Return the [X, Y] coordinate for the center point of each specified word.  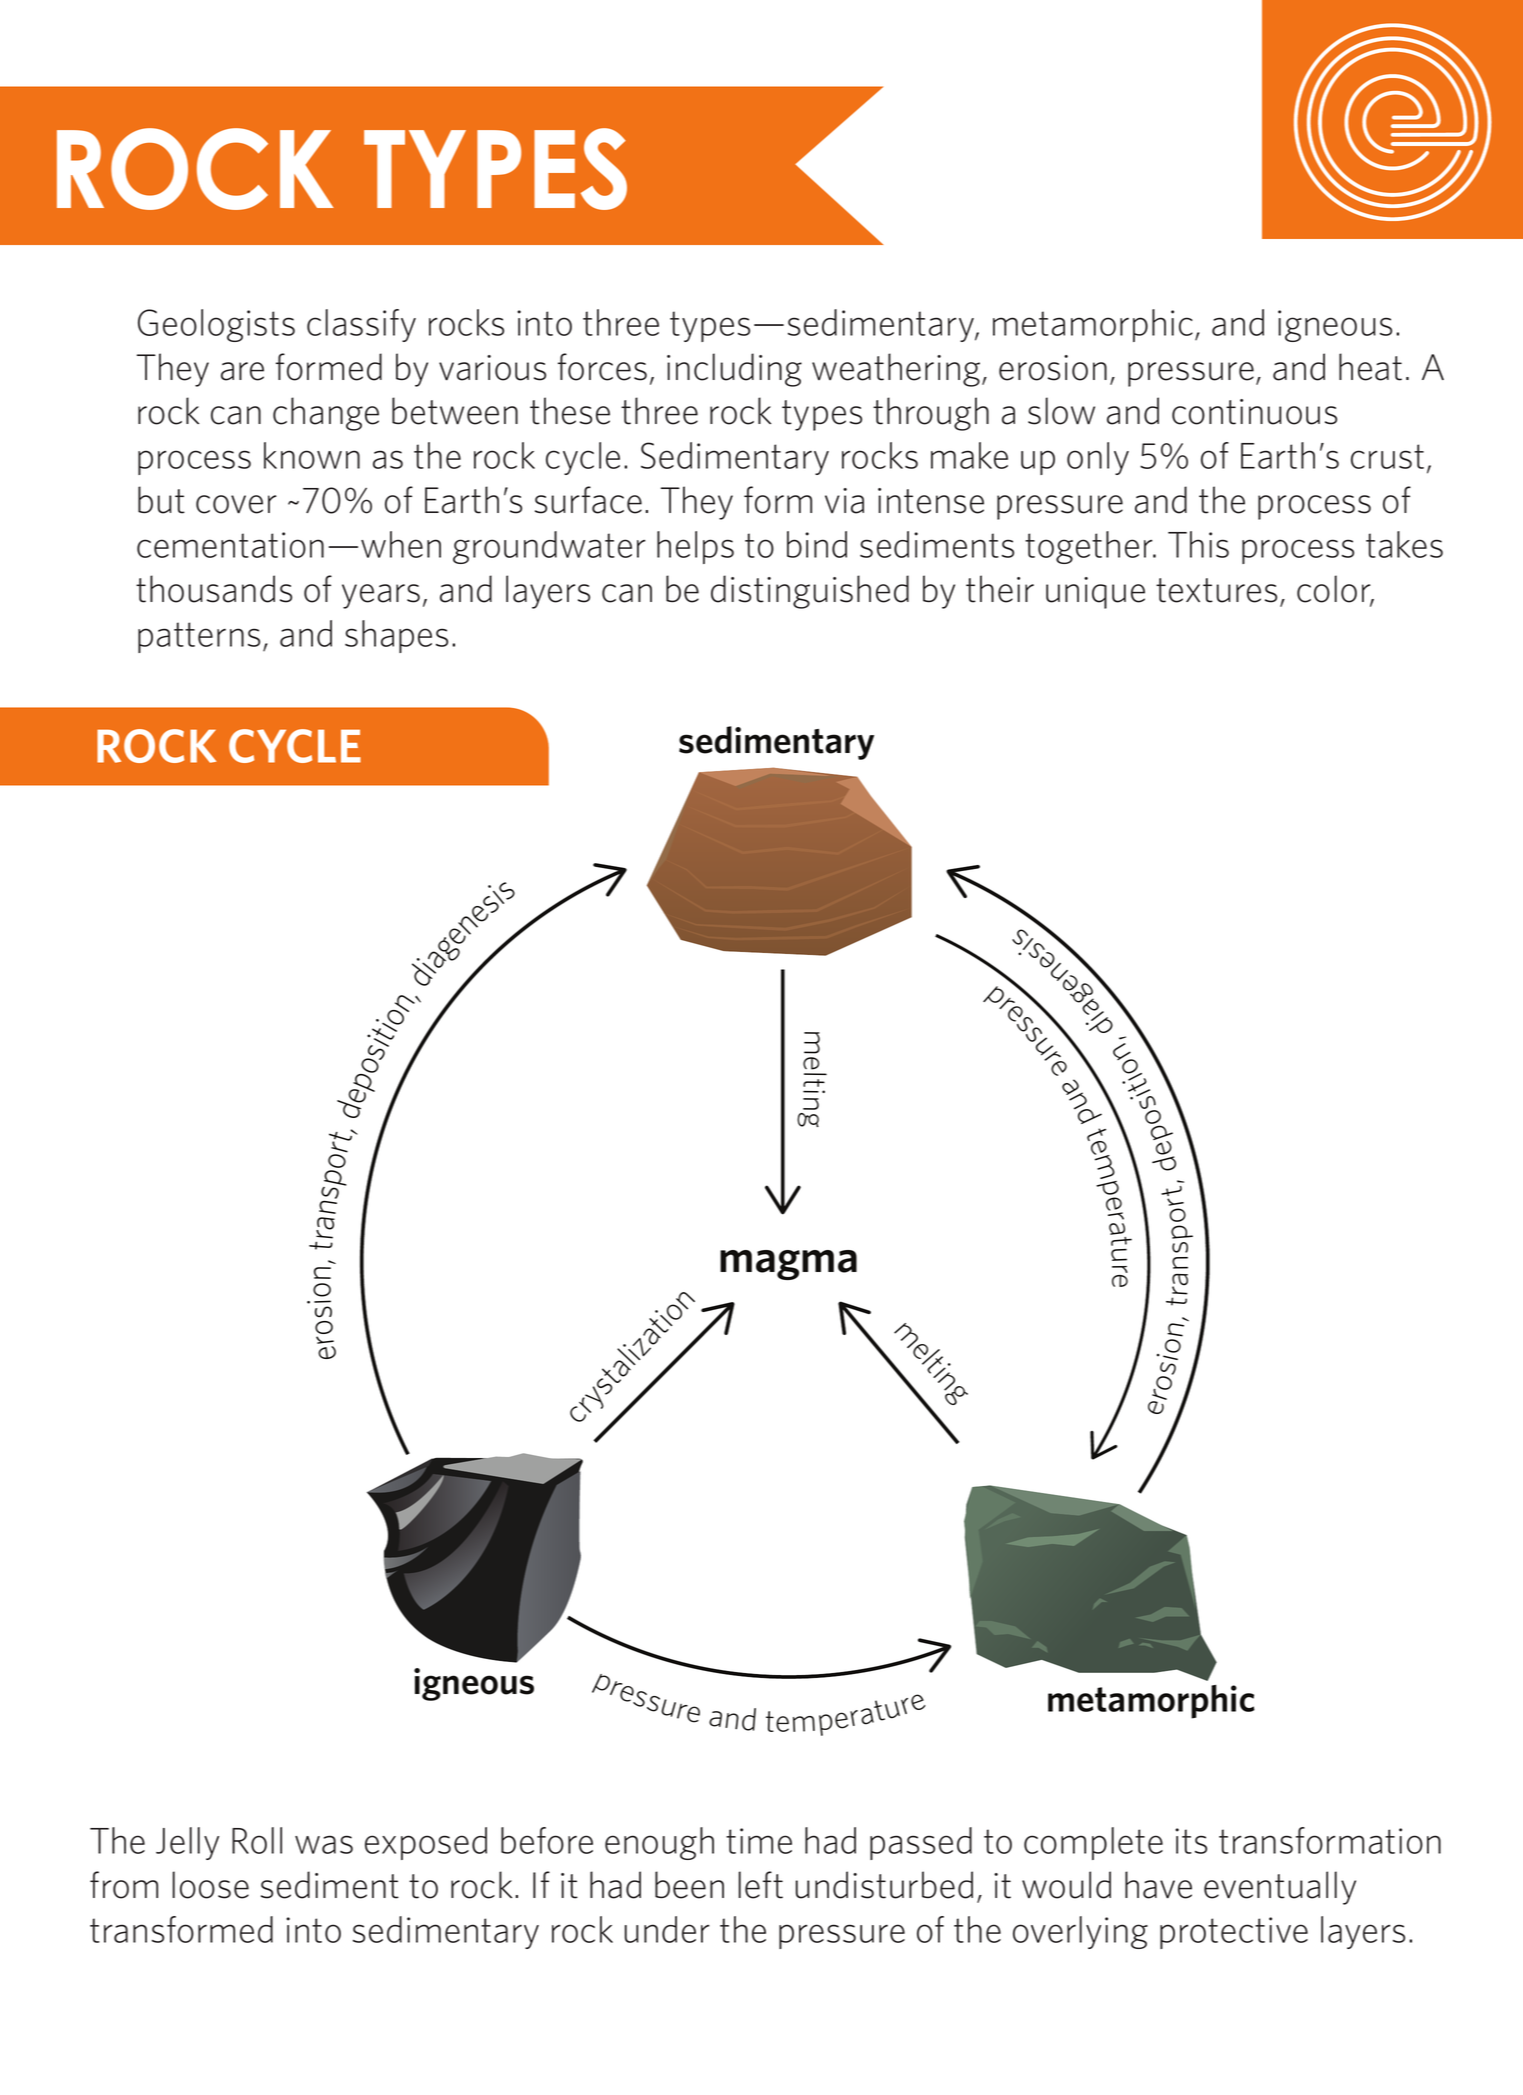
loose [211, 1885]
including [734, 370]
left [761, 1885]
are [242, 371]
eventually [1280, 1888]
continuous [1254, 412]
